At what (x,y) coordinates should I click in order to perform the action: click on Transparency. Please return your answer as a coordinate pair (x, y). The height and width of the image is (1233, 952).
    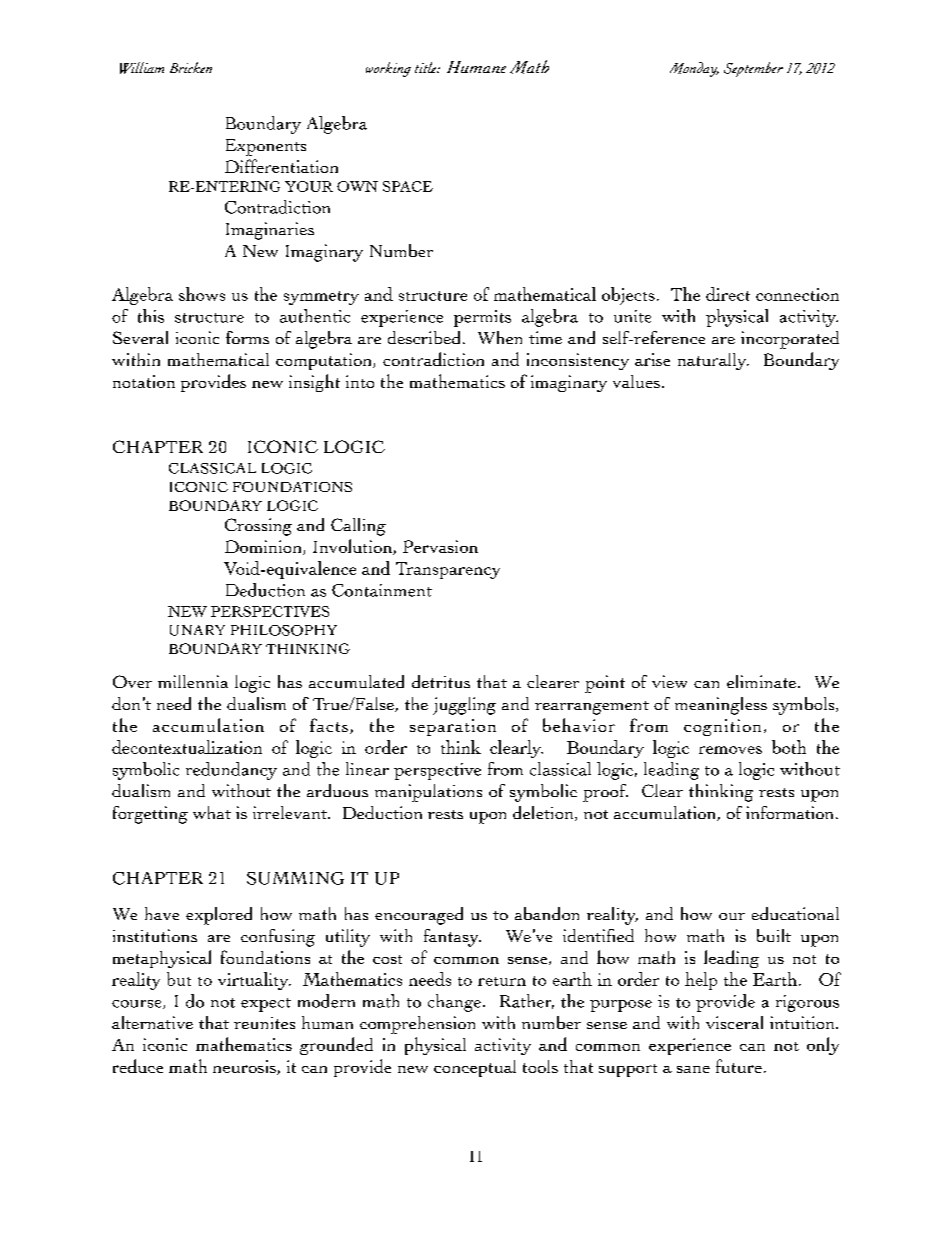
    Looking at the image, I should click on (448, 570).
